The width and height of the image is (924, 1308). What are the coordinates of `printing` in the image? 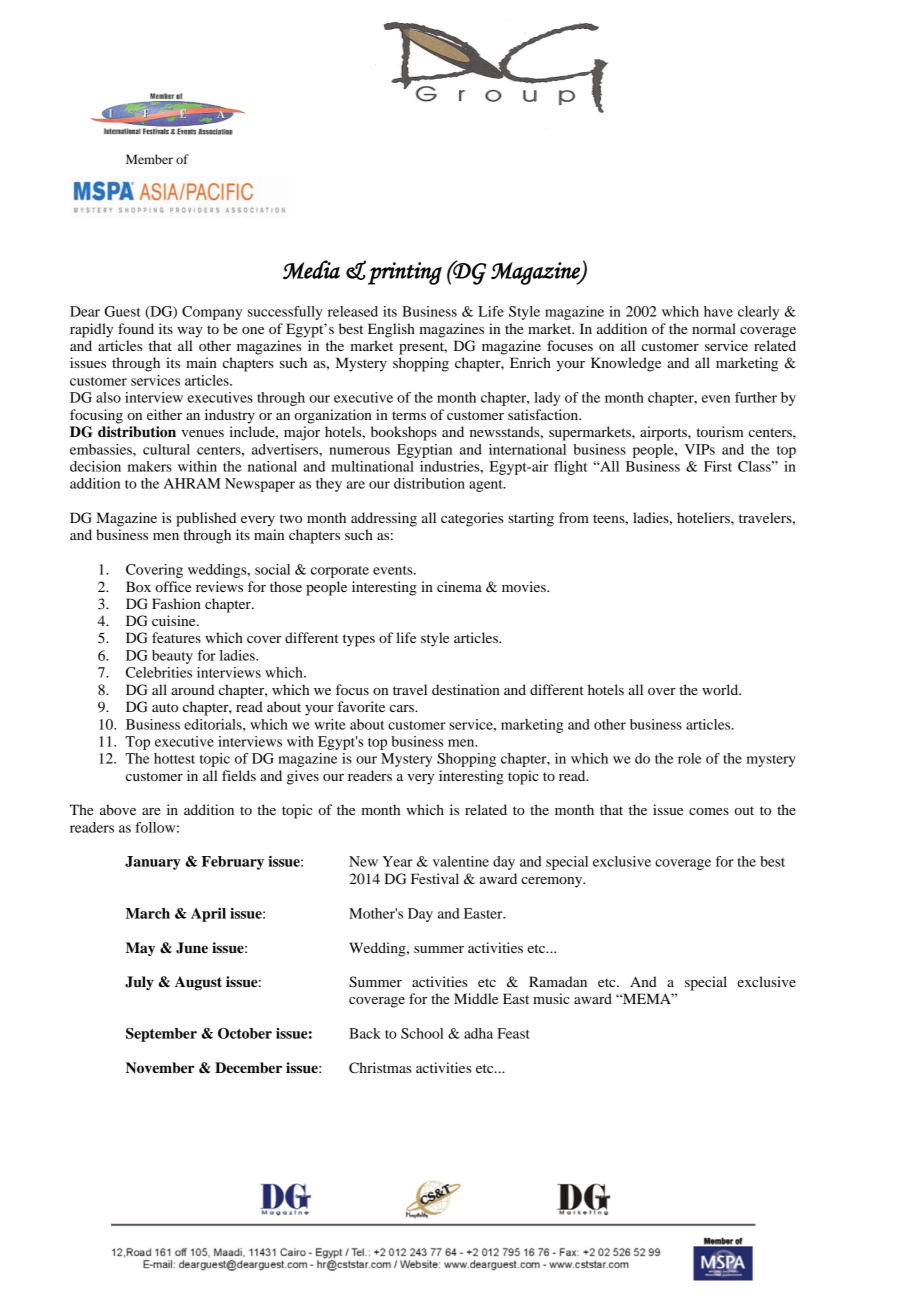 It's located at (405, 273).
